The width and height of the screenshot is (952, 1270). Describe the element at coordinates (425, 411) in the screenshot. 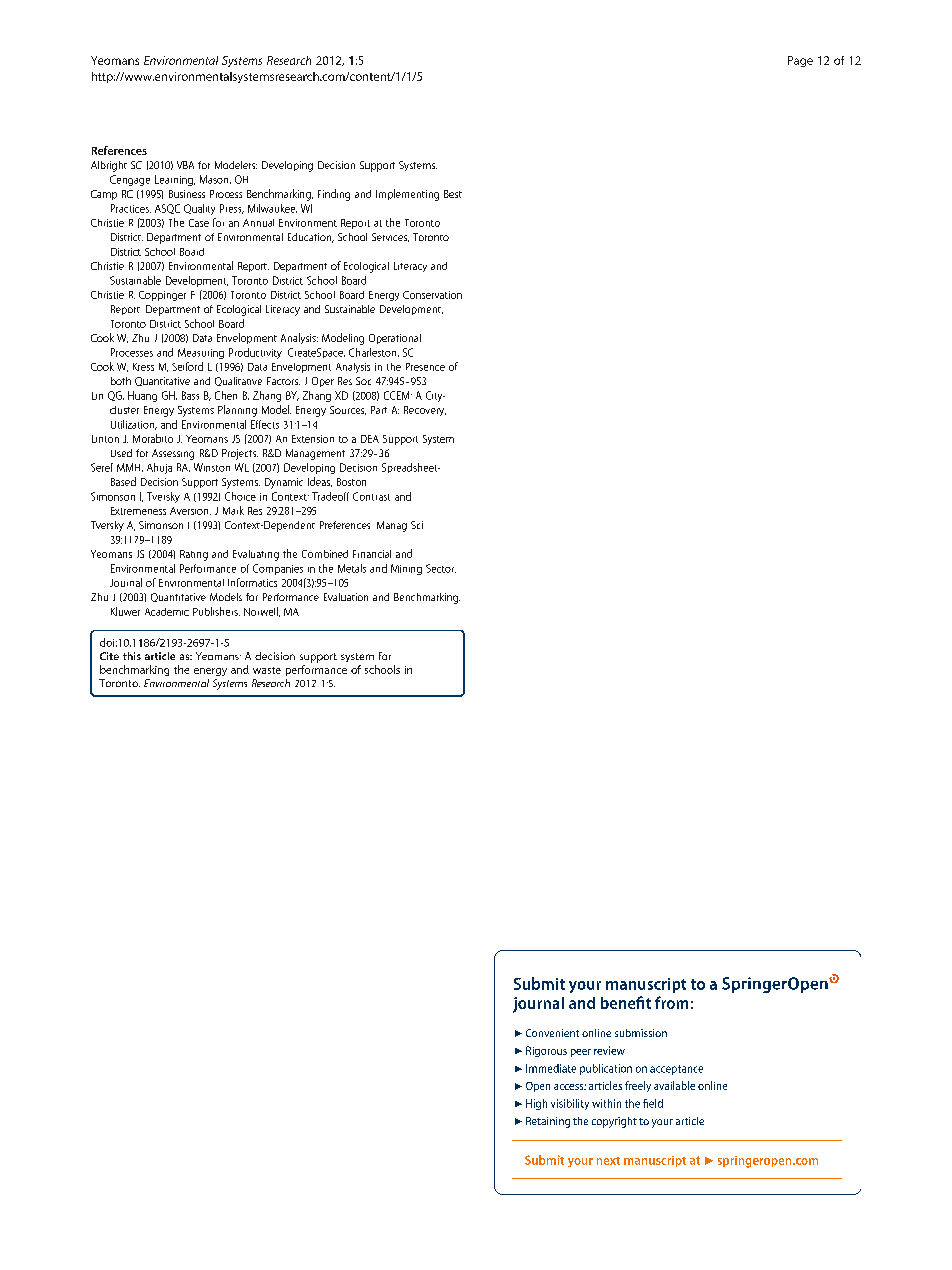

I see `Recovery` at that location.
